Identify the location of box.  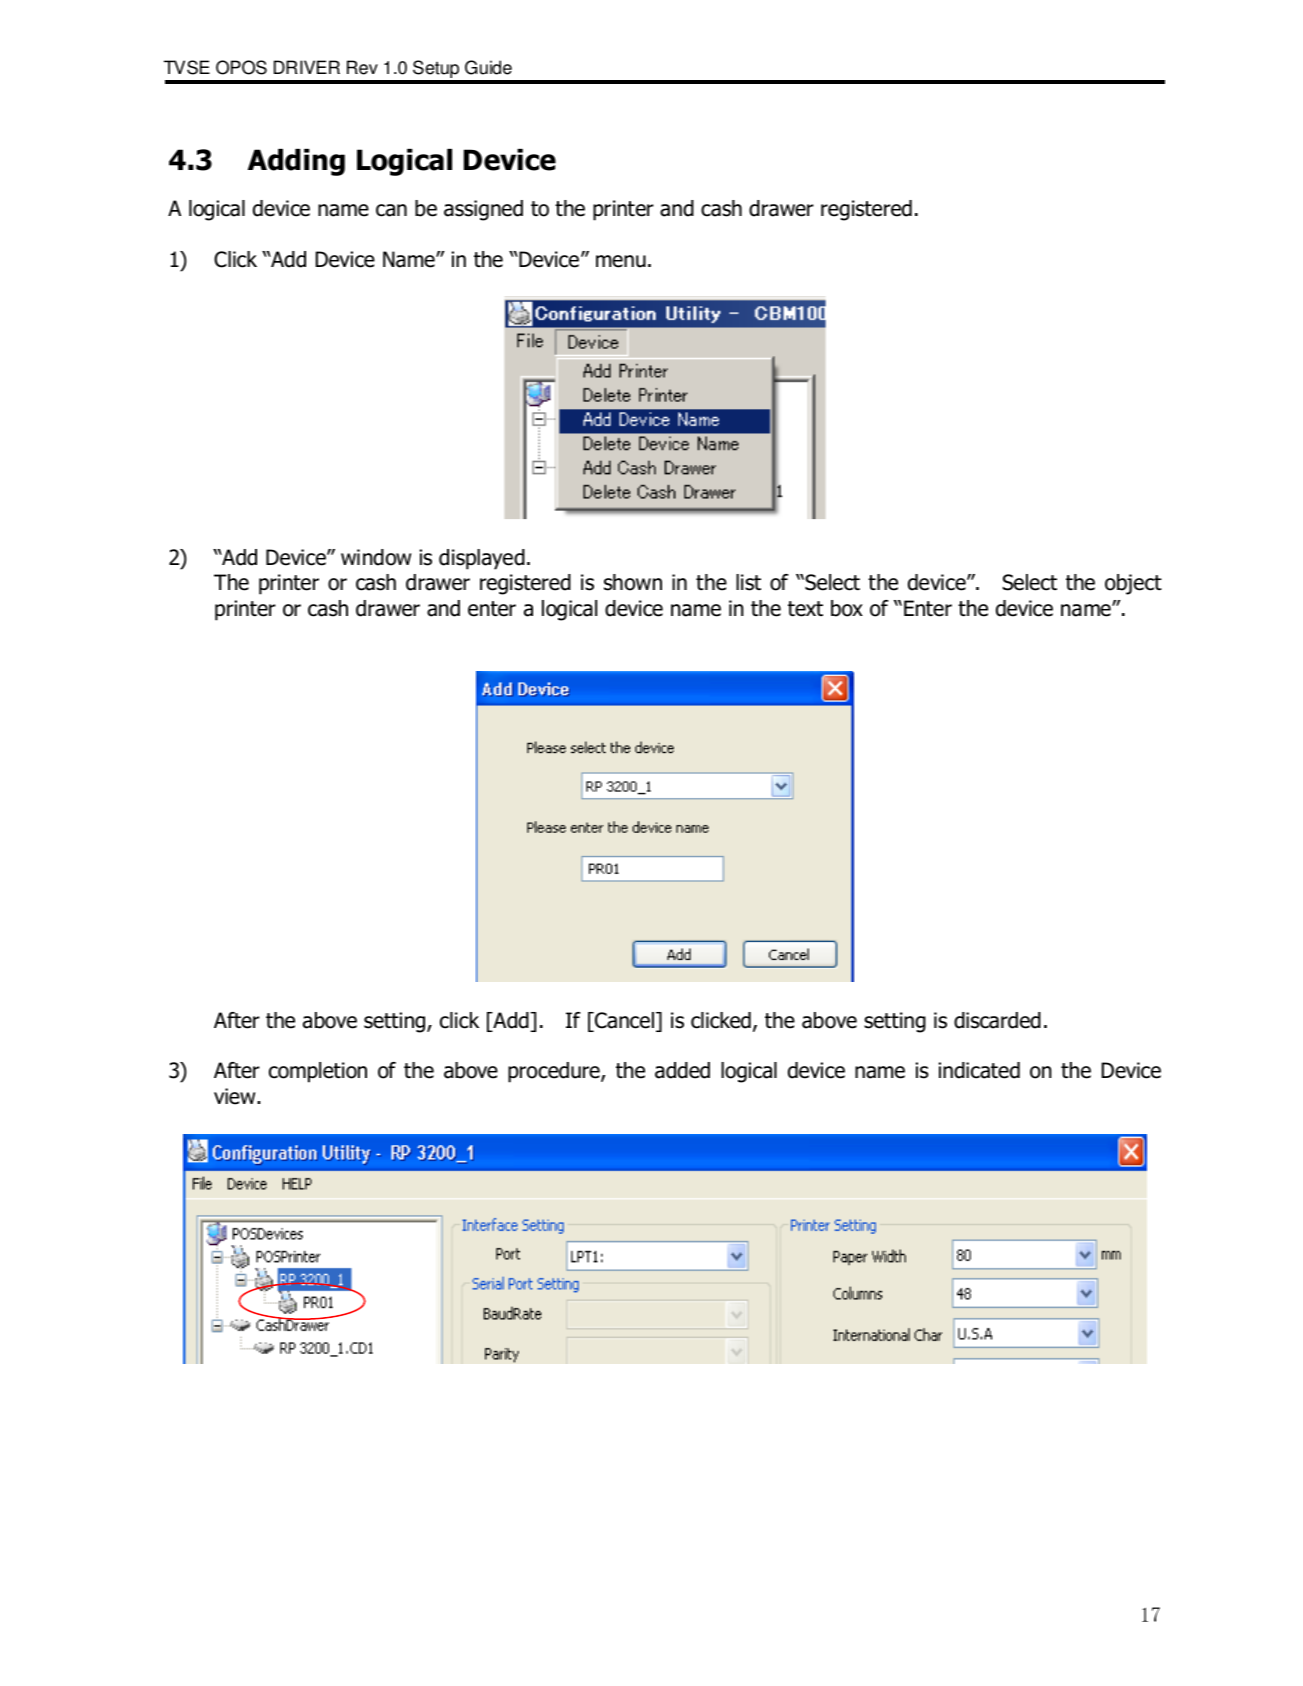
(847, 608).
